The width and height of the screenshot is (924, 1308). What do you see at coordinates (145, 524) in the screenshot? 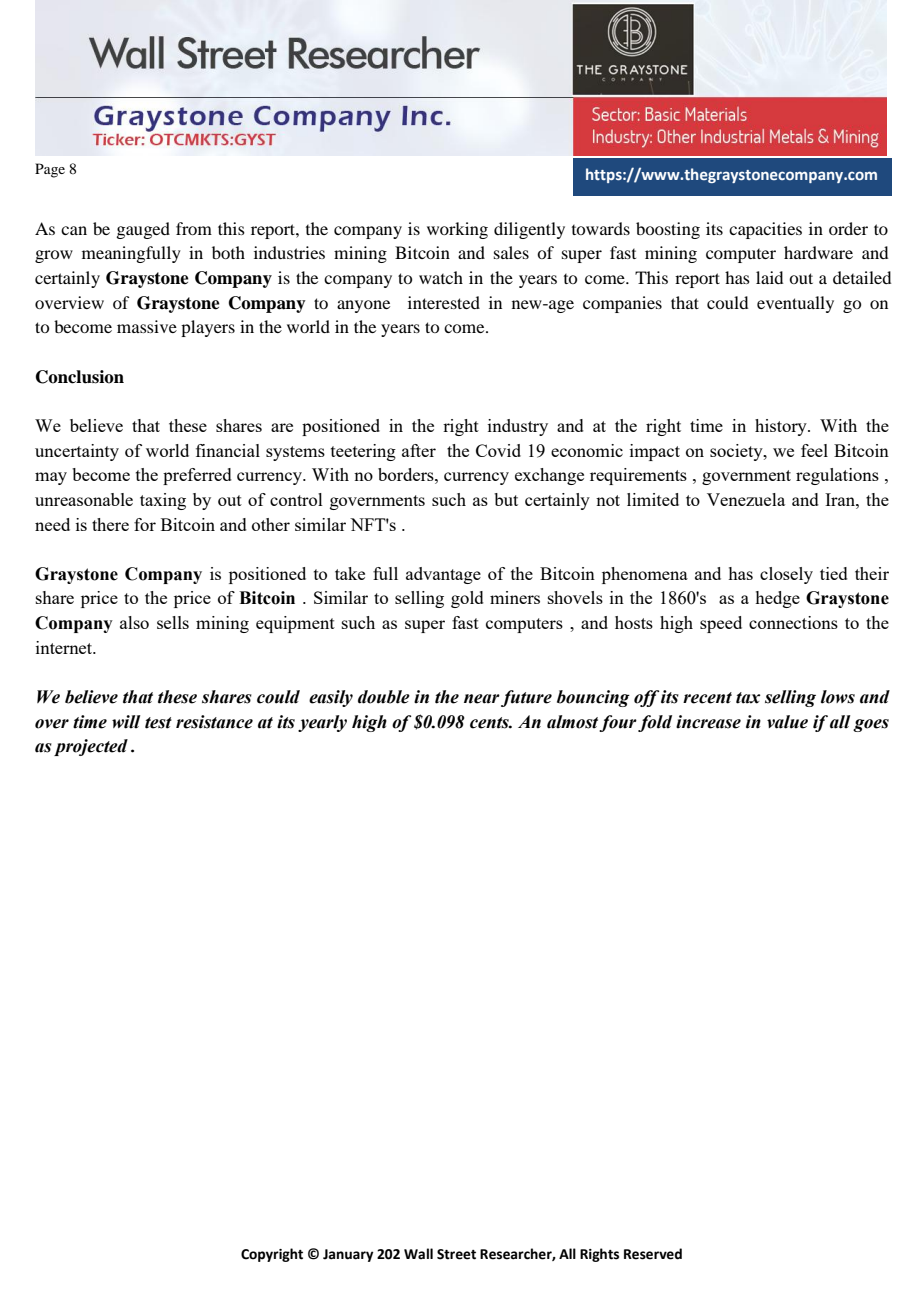
I see `for` at bounding box center [145, 524].
